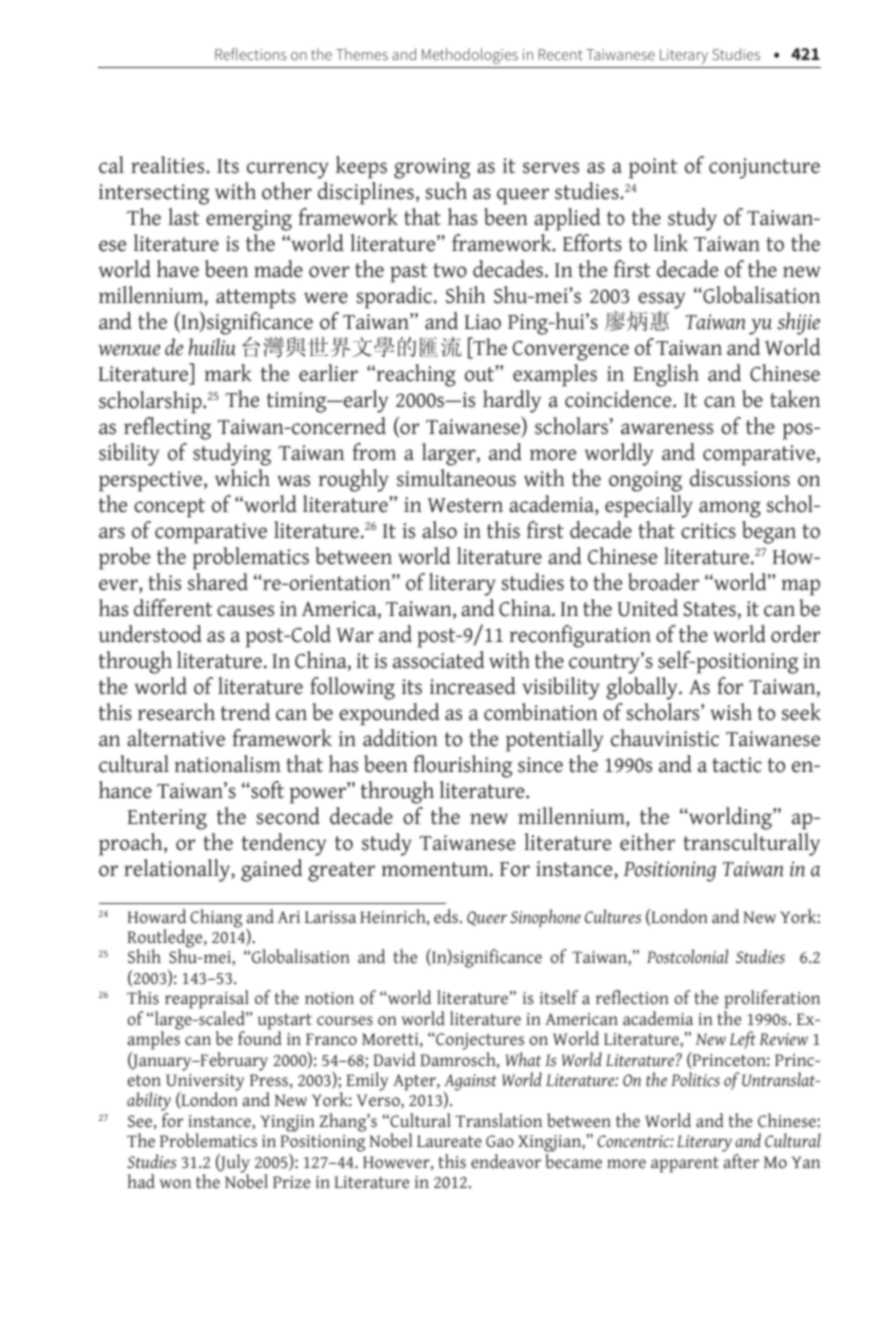 The height and width of the screenshot is (1331, 896). What do you see at coordinates (438, 660) in the screenshot?
I see `associated` at bounding box center [438, 660].
